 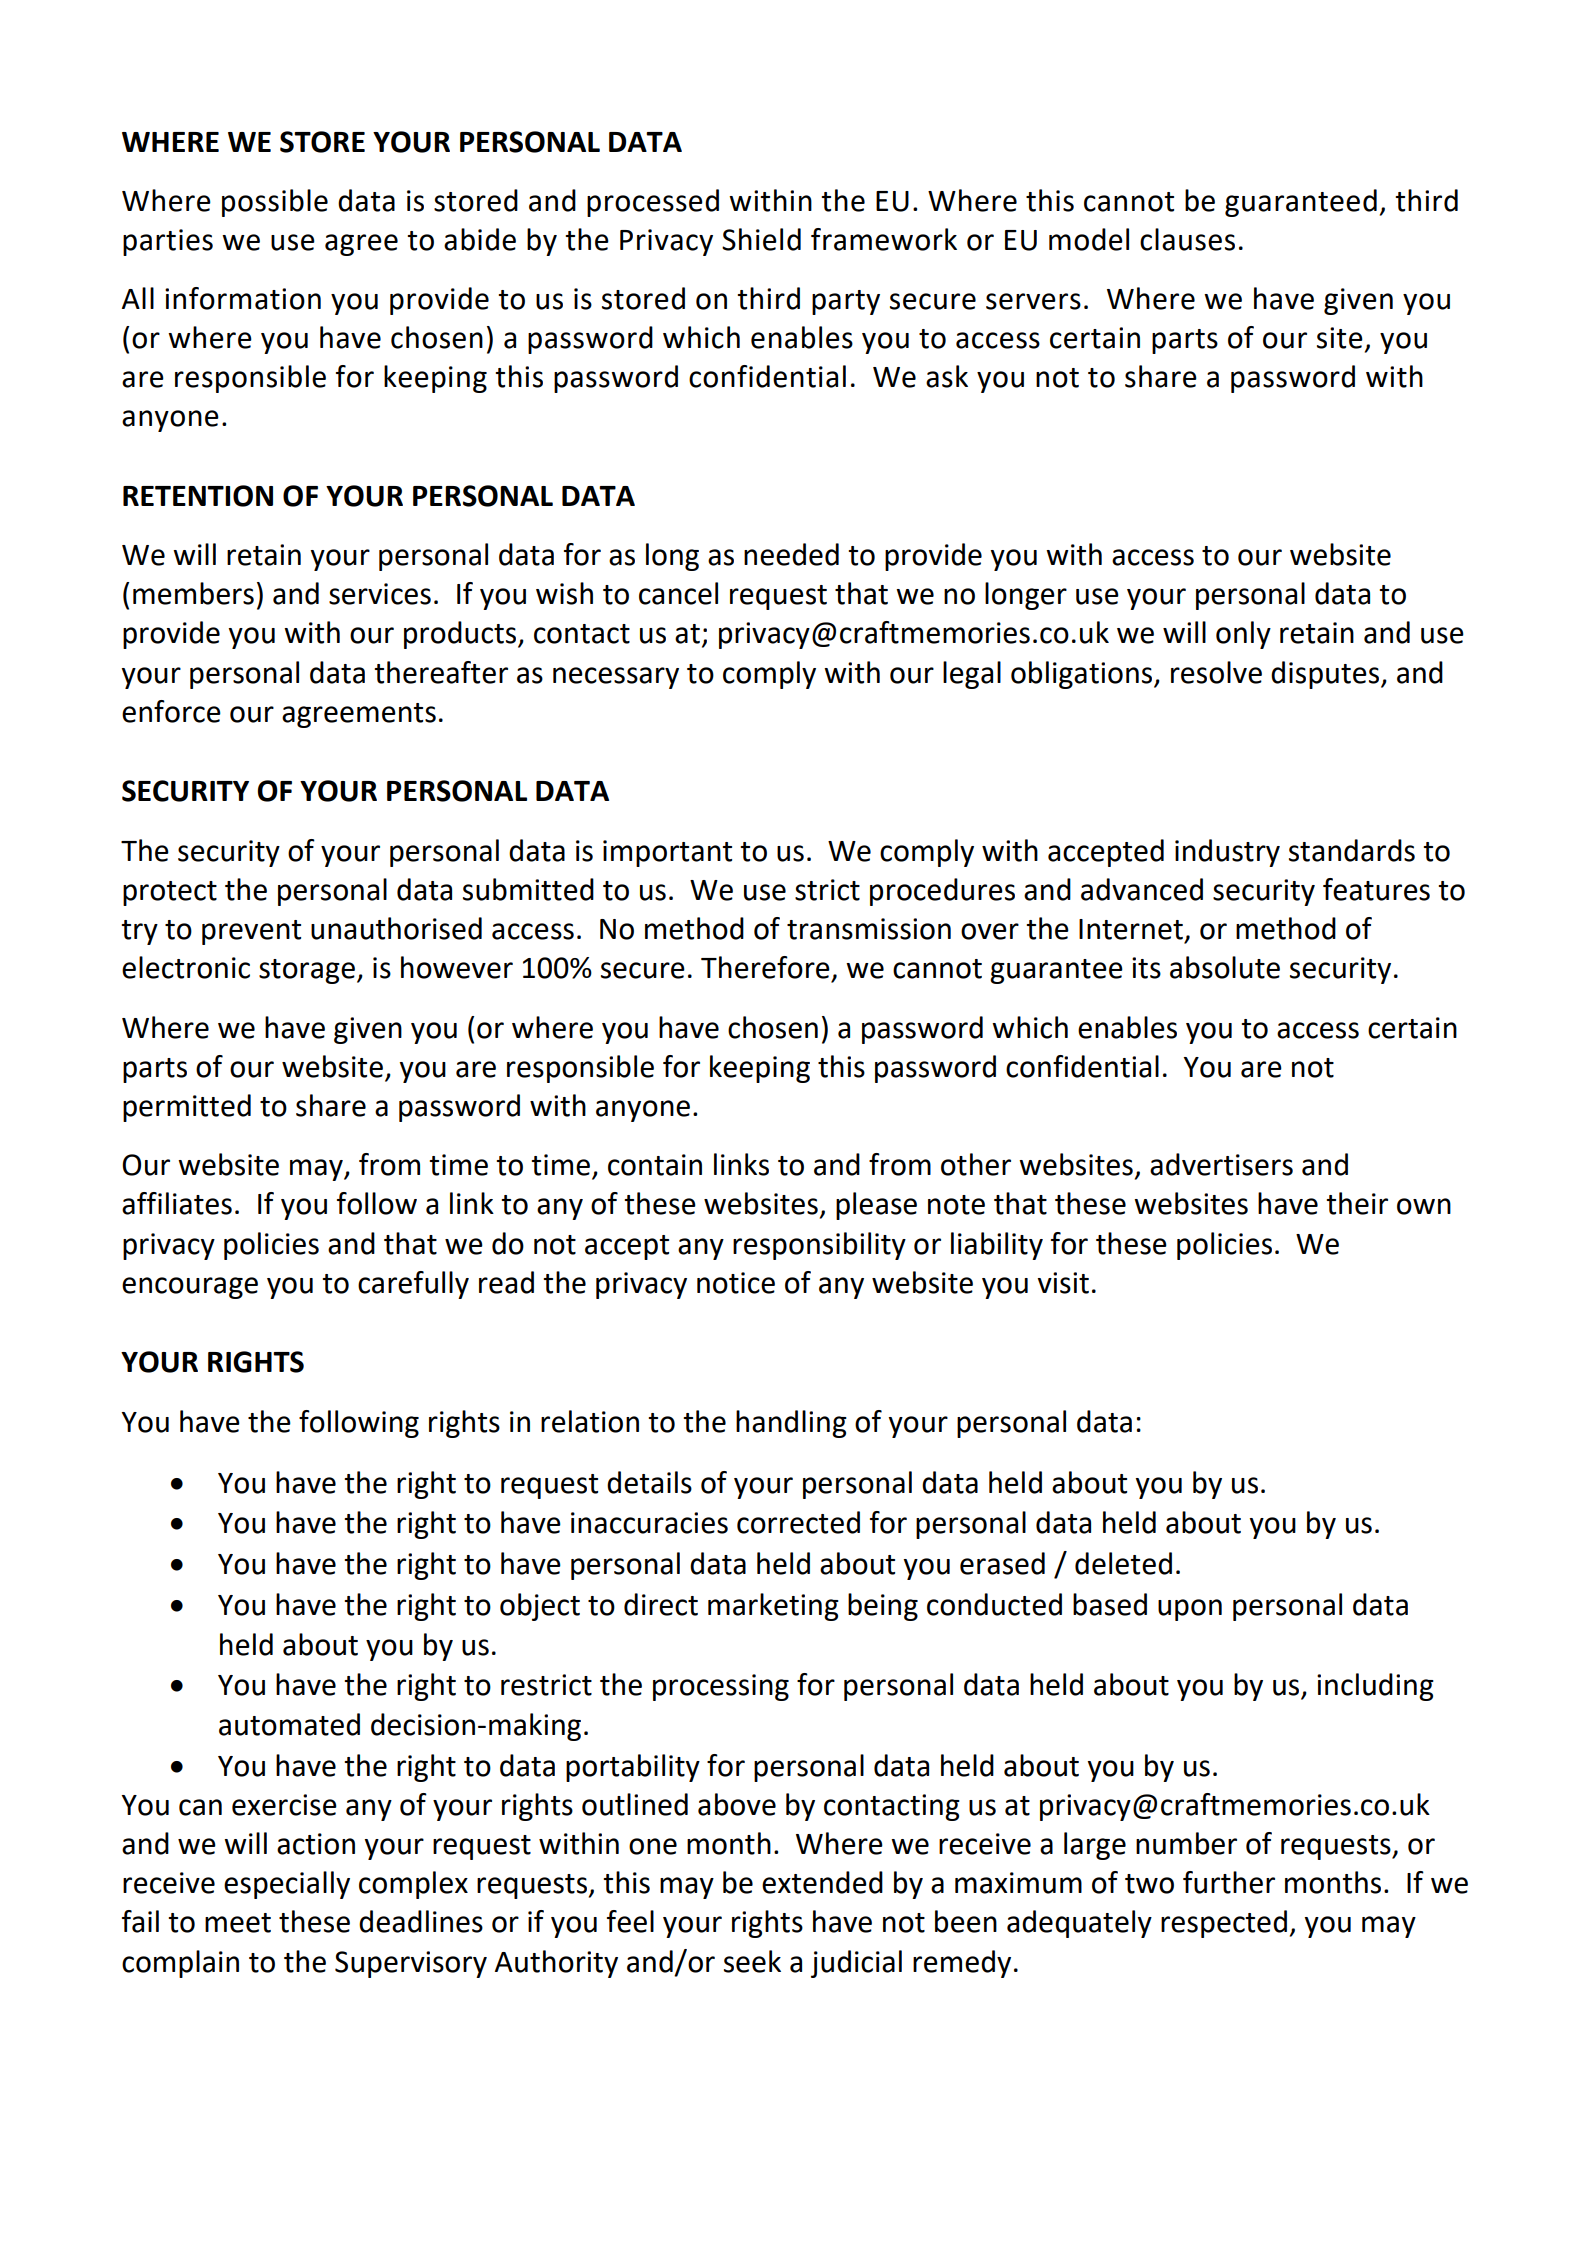 What do you see at coordinates (190, 1288) in the image?
I see `encourage` at bounding box center [190, 1288].
